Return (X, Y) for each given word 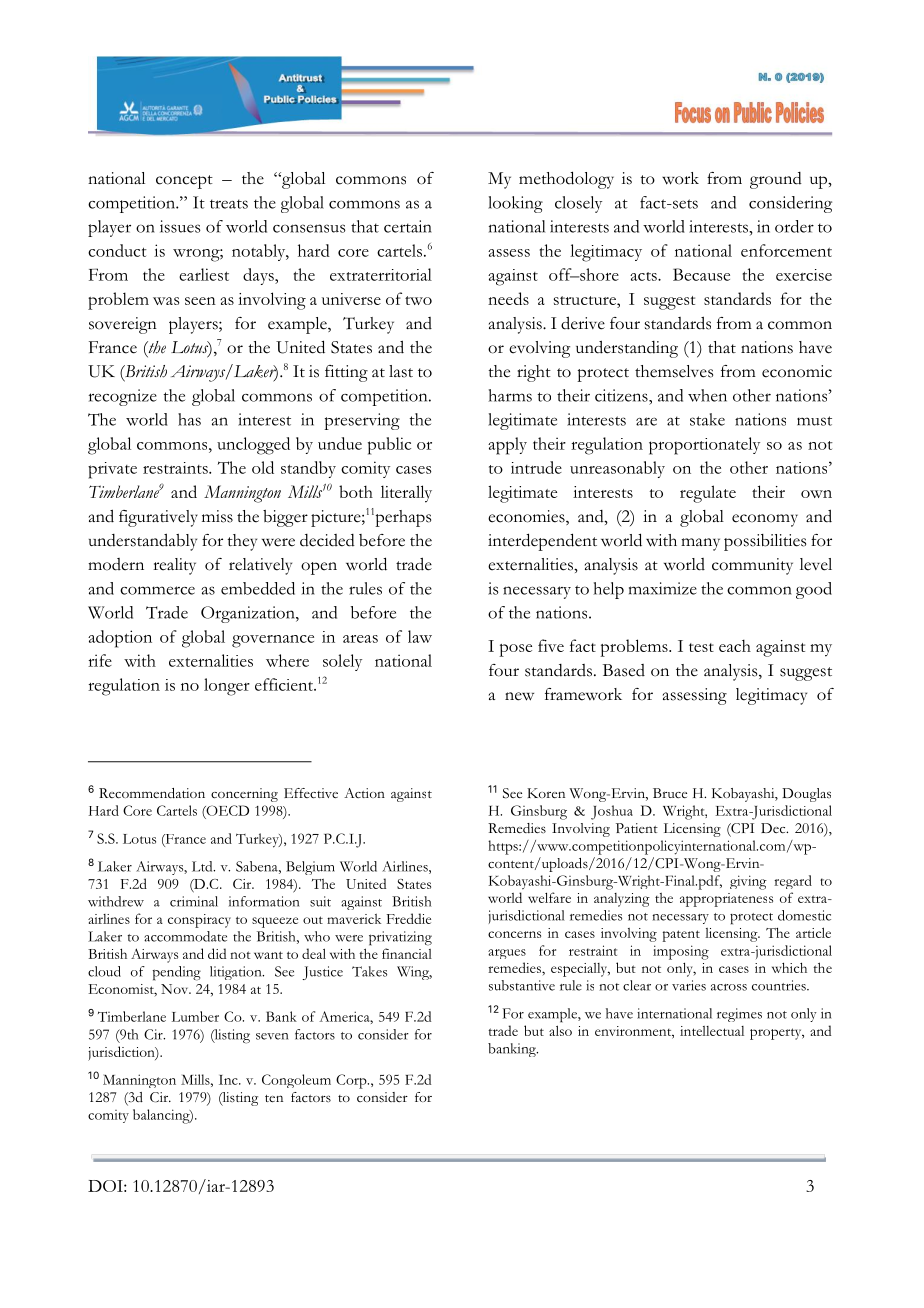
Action (364, 793)
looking (515, 204)
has (189, 419)
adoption (120, 639)
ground (776, 180)
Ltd (203, 866)
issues (180, 226)
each (735, 645)
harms (510, 395)
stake (707, 419)
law (420, 636)
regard (793, 882)
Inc (229, 1080)
